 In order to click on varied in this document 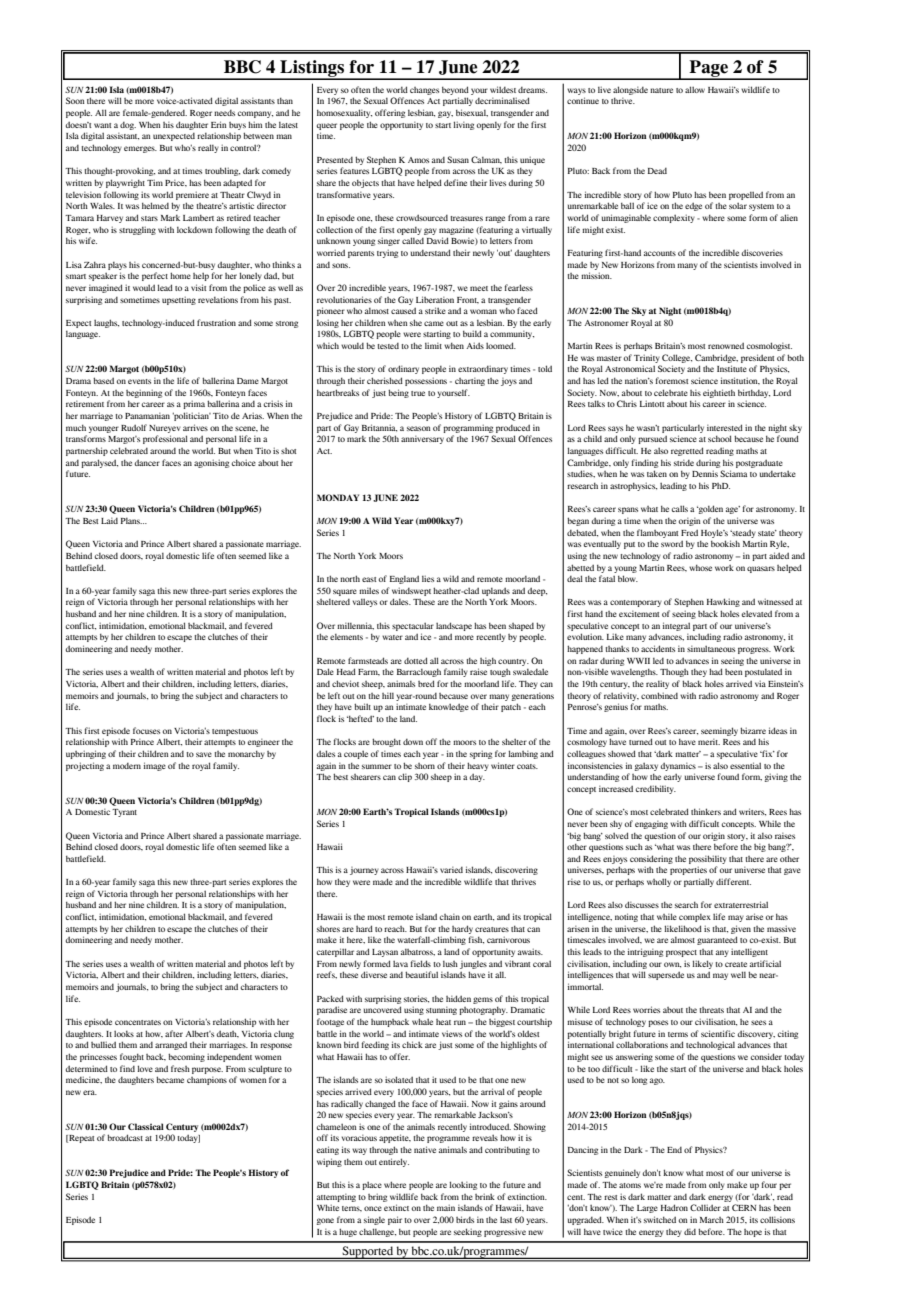, I will do `click(451, 870)`.
